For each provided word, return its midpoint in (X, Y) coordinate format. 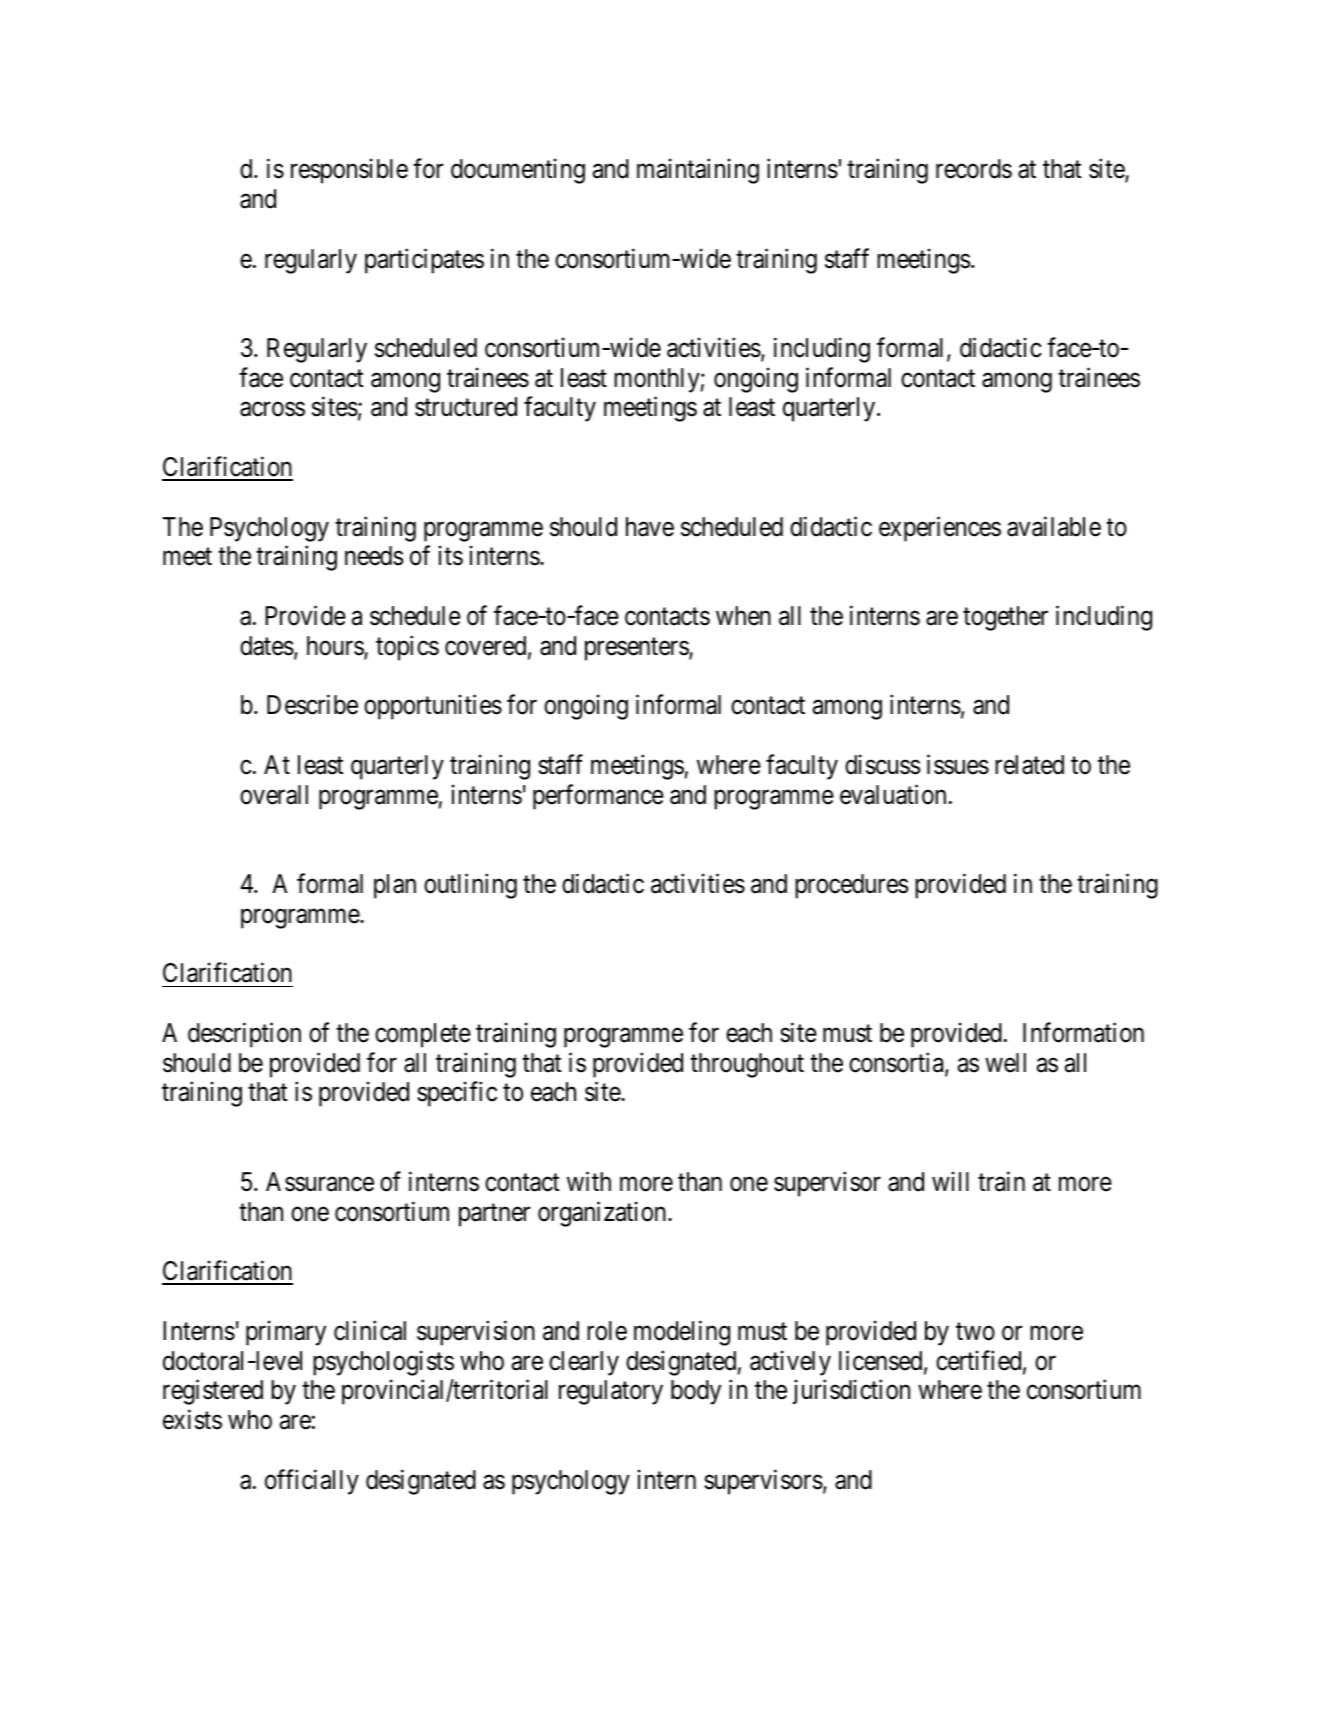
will (950, 1181)
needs (374, 556)
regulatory (611, 1392)
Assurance (320, 1182)
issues (958, 764)
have (650, 527)
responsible (349, 171)
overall (274, 795)
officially (312, 1482)
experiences (940, 529)
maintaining (698, 171)
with (589, 1181)
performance (598, 797)
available (1054, 526)
